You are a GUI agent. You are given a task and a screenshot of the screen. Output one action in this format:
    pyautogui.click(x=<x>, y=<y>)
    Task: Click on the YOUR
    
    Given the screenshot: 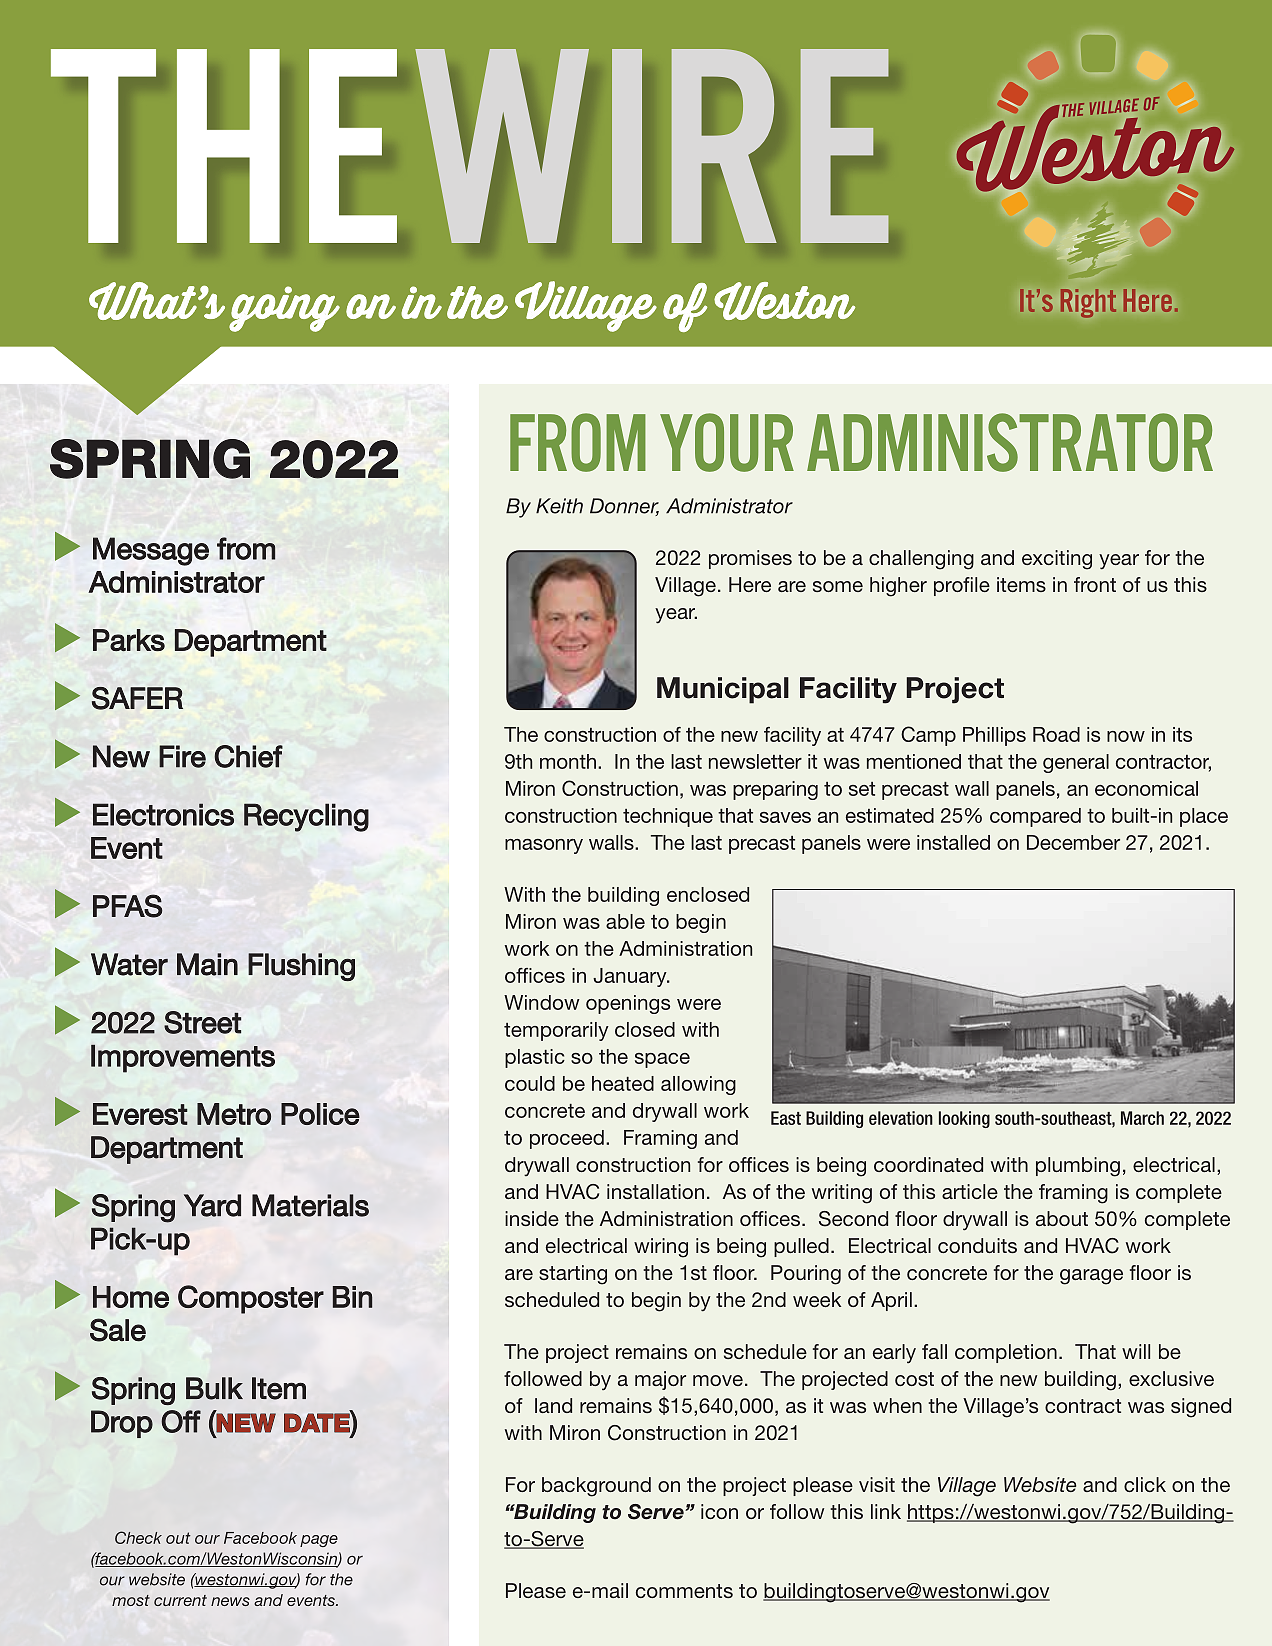 What is the action you would take?
    pyautogui.click(x=727, y=442)
